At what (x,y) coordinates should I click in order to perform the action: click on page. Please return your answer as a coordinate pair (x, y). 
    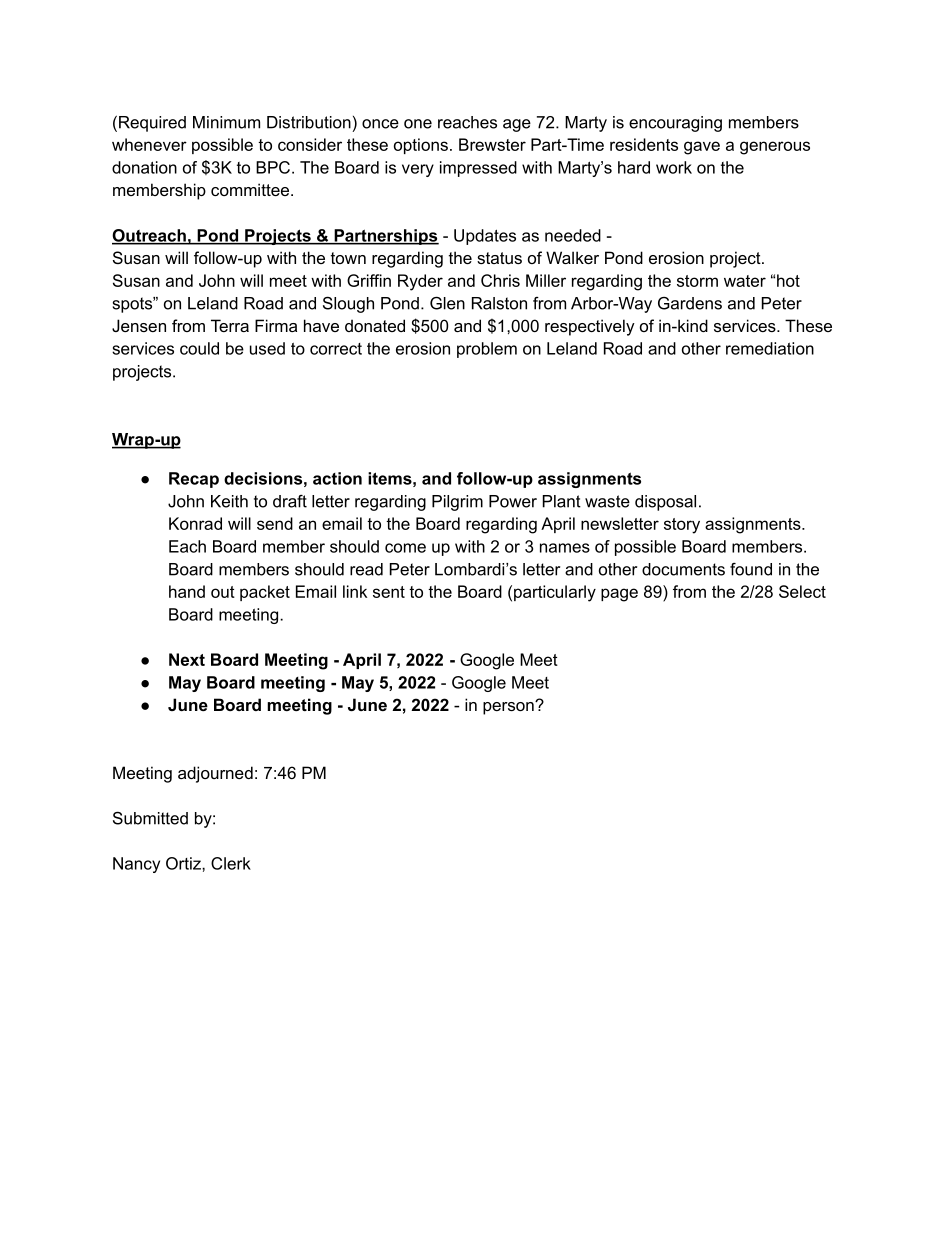
    Looking at the image, I should click on (619, 595).
